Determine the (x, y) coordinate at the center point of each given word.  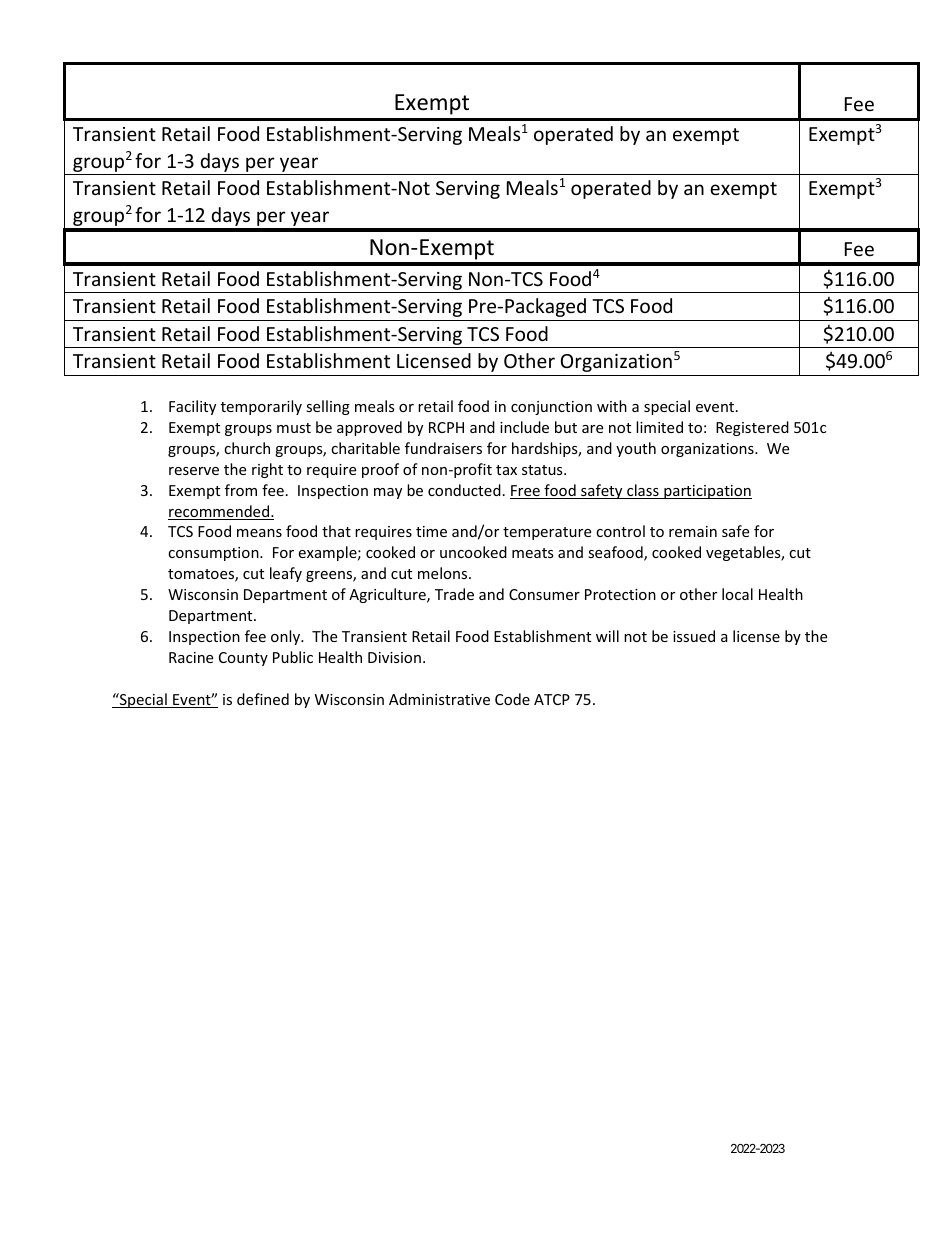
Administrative (439, 699)
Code (512, 699)
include (524, 427)
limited (659, 427)
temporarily (261, 407)
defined (263, 699)
